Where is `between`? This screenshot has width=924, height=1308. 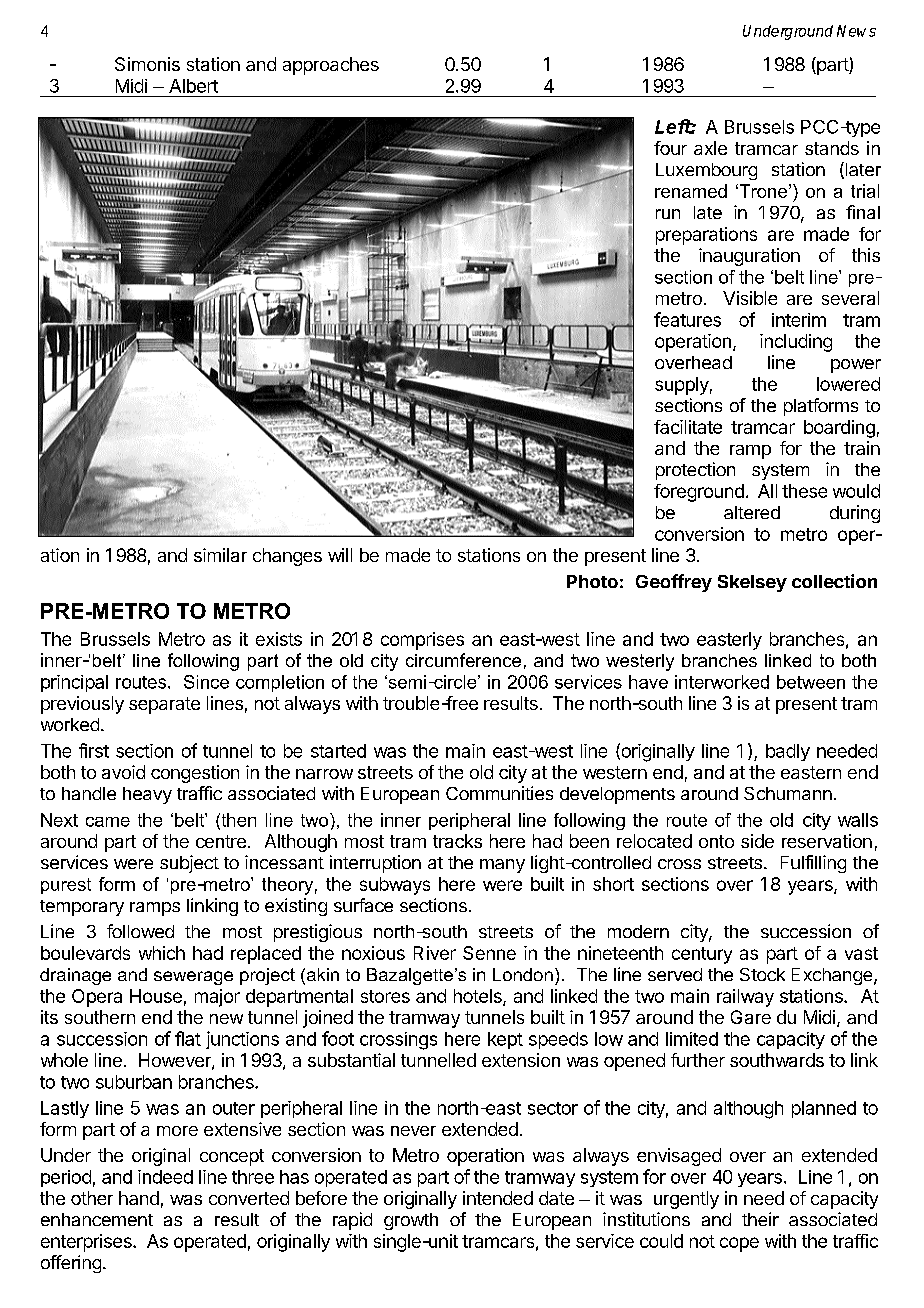
between is located at coordinates (811, 682).
